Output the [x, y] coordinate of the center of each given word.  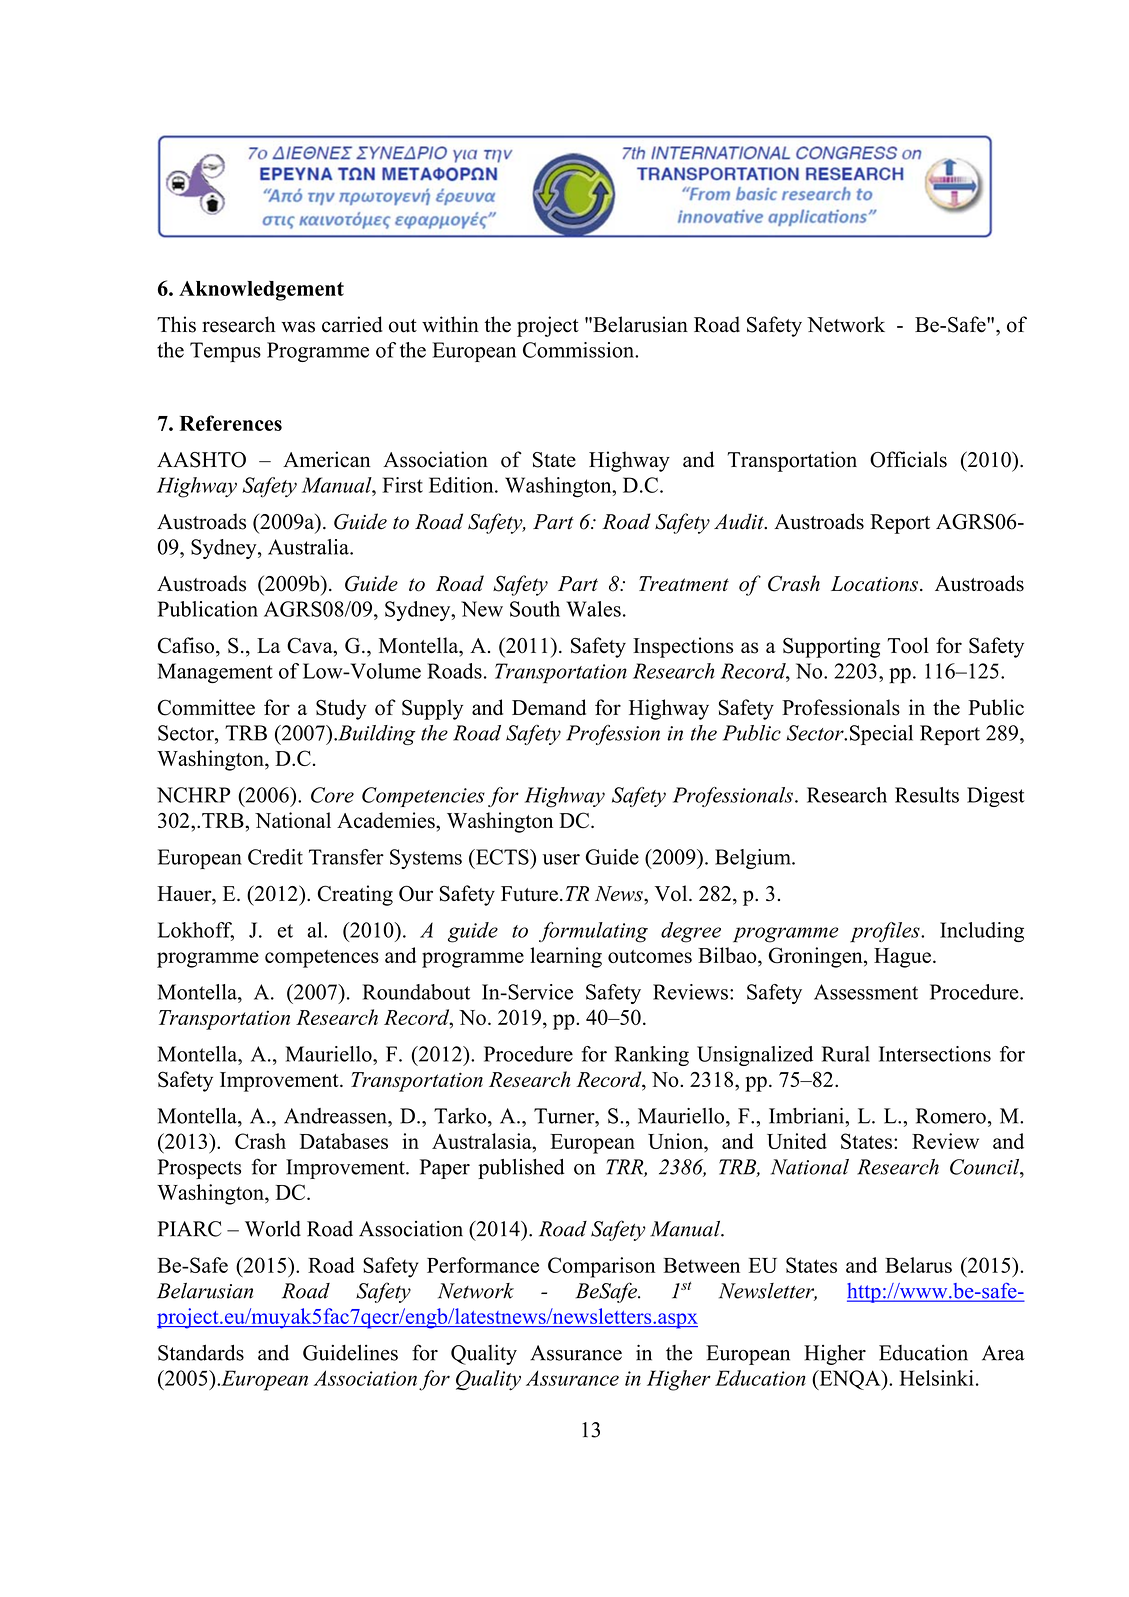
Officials [908, 459]
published [521, 1169]
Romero [951, 1116]
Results [927, 795]
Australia [309, 547]
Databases [344, 1141]
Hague [902, 958]
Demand [549, 707]
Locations [876, 584]
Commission [579, 350]
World [273, 1229]
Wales [593, 609]
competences [322, 959]
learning [566, 957]
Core [332, 795]
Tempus [225, 352]
